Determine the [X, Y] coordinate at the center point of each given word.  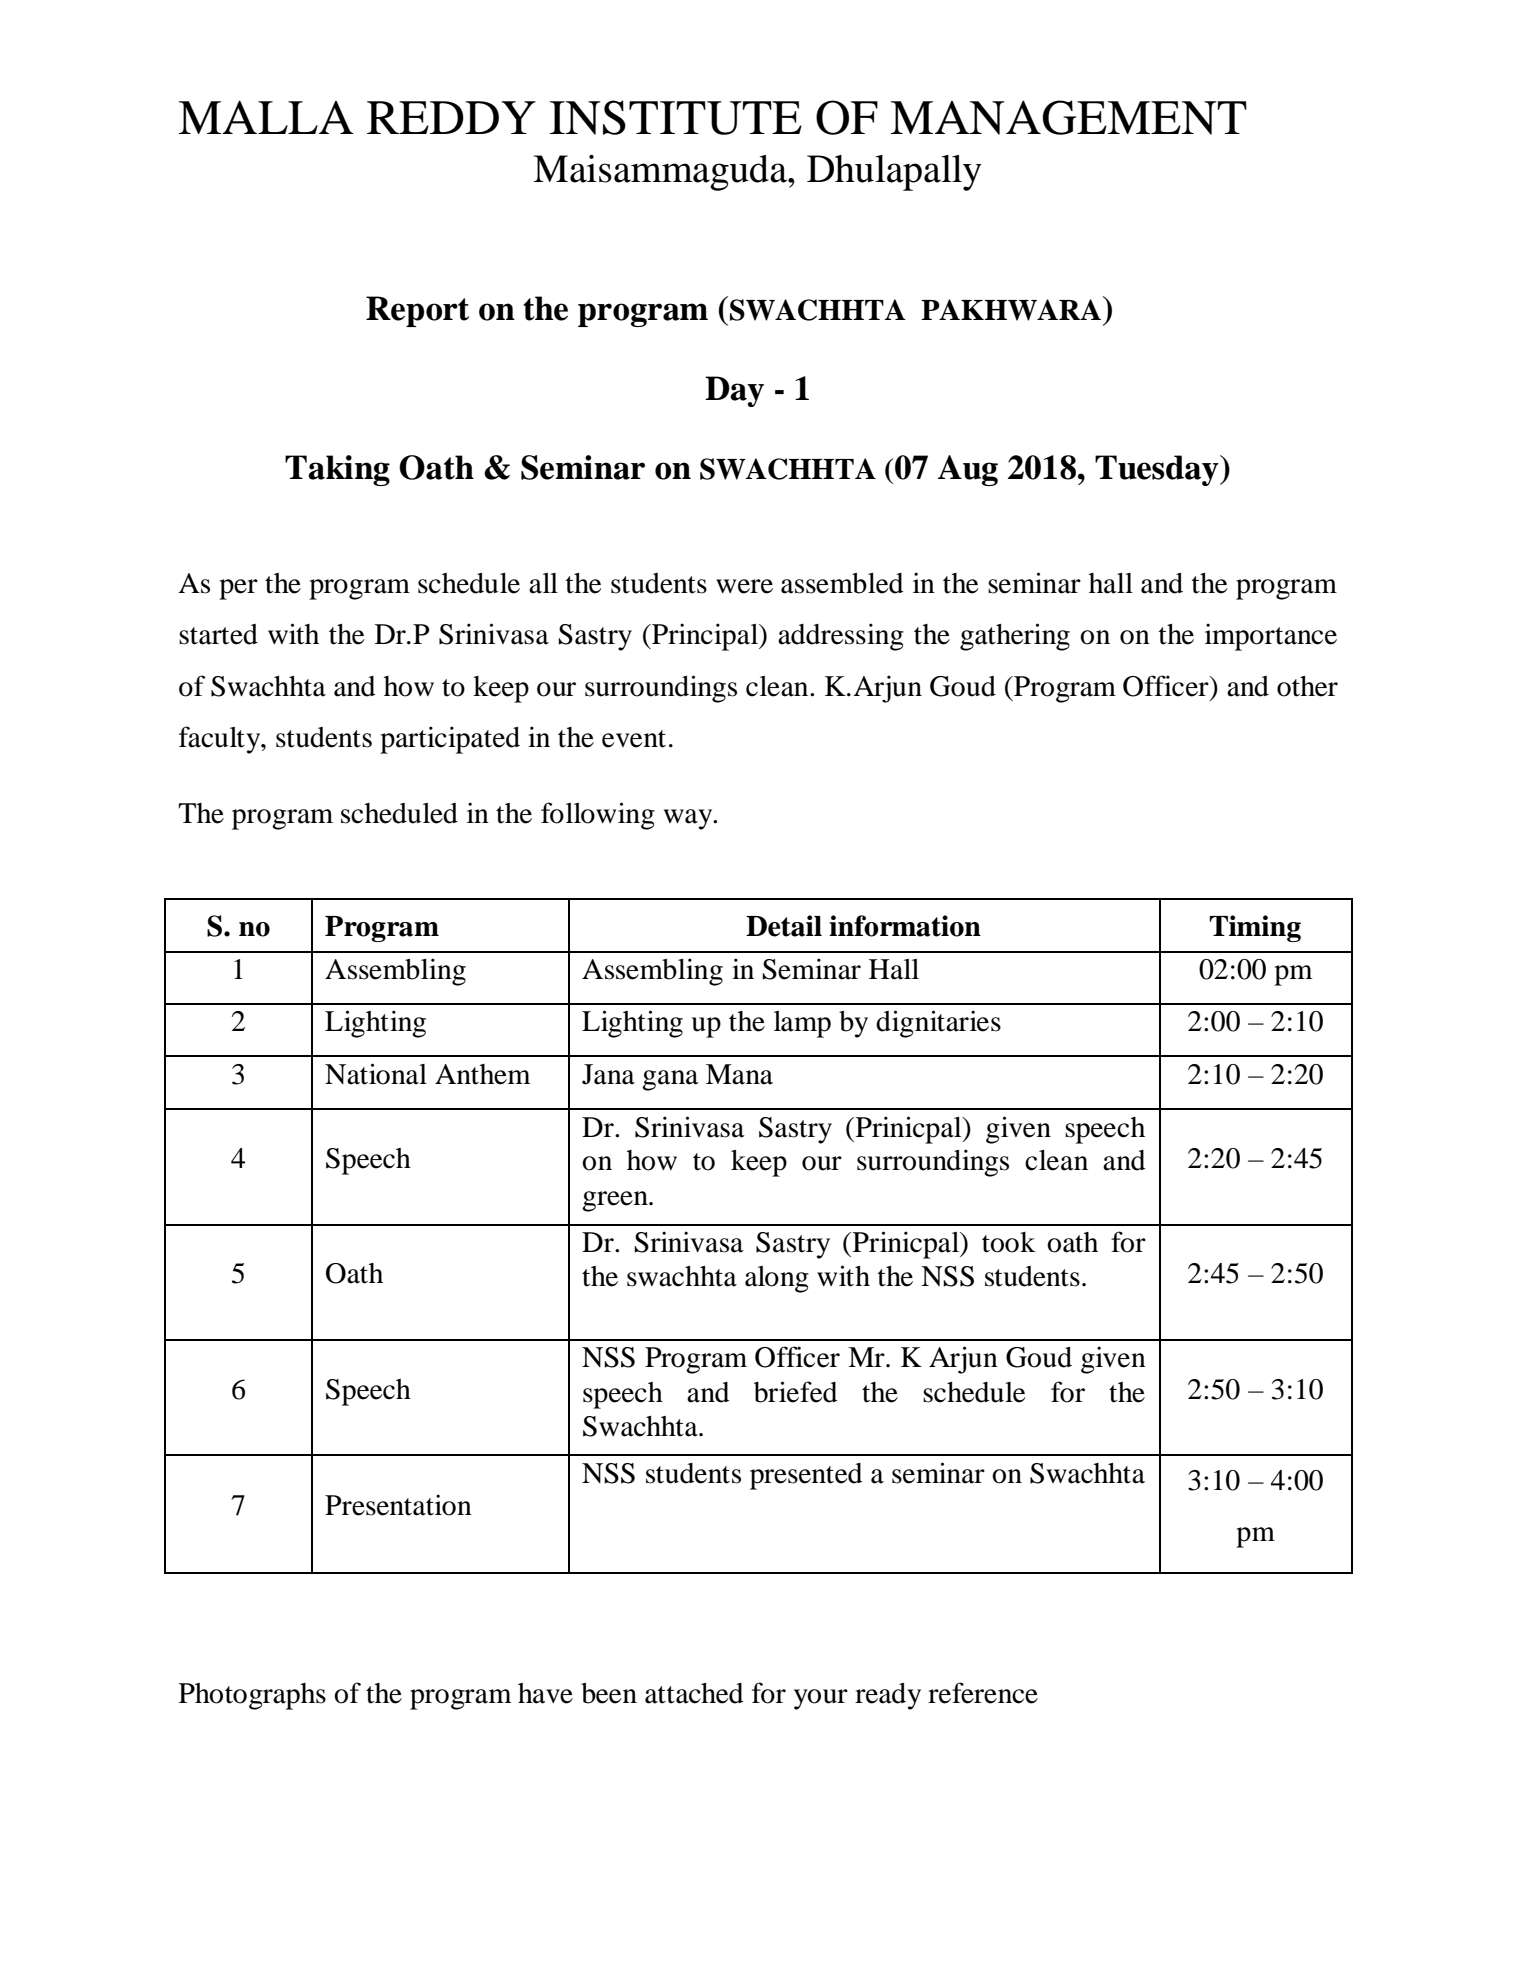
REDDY [451, 117]
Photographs [252, 1696]
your [821, 1699]
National [376, 1074]
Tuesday [1158, 470]
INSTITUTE [675, 117]
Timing [1255, 928]
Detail [784, 926]
